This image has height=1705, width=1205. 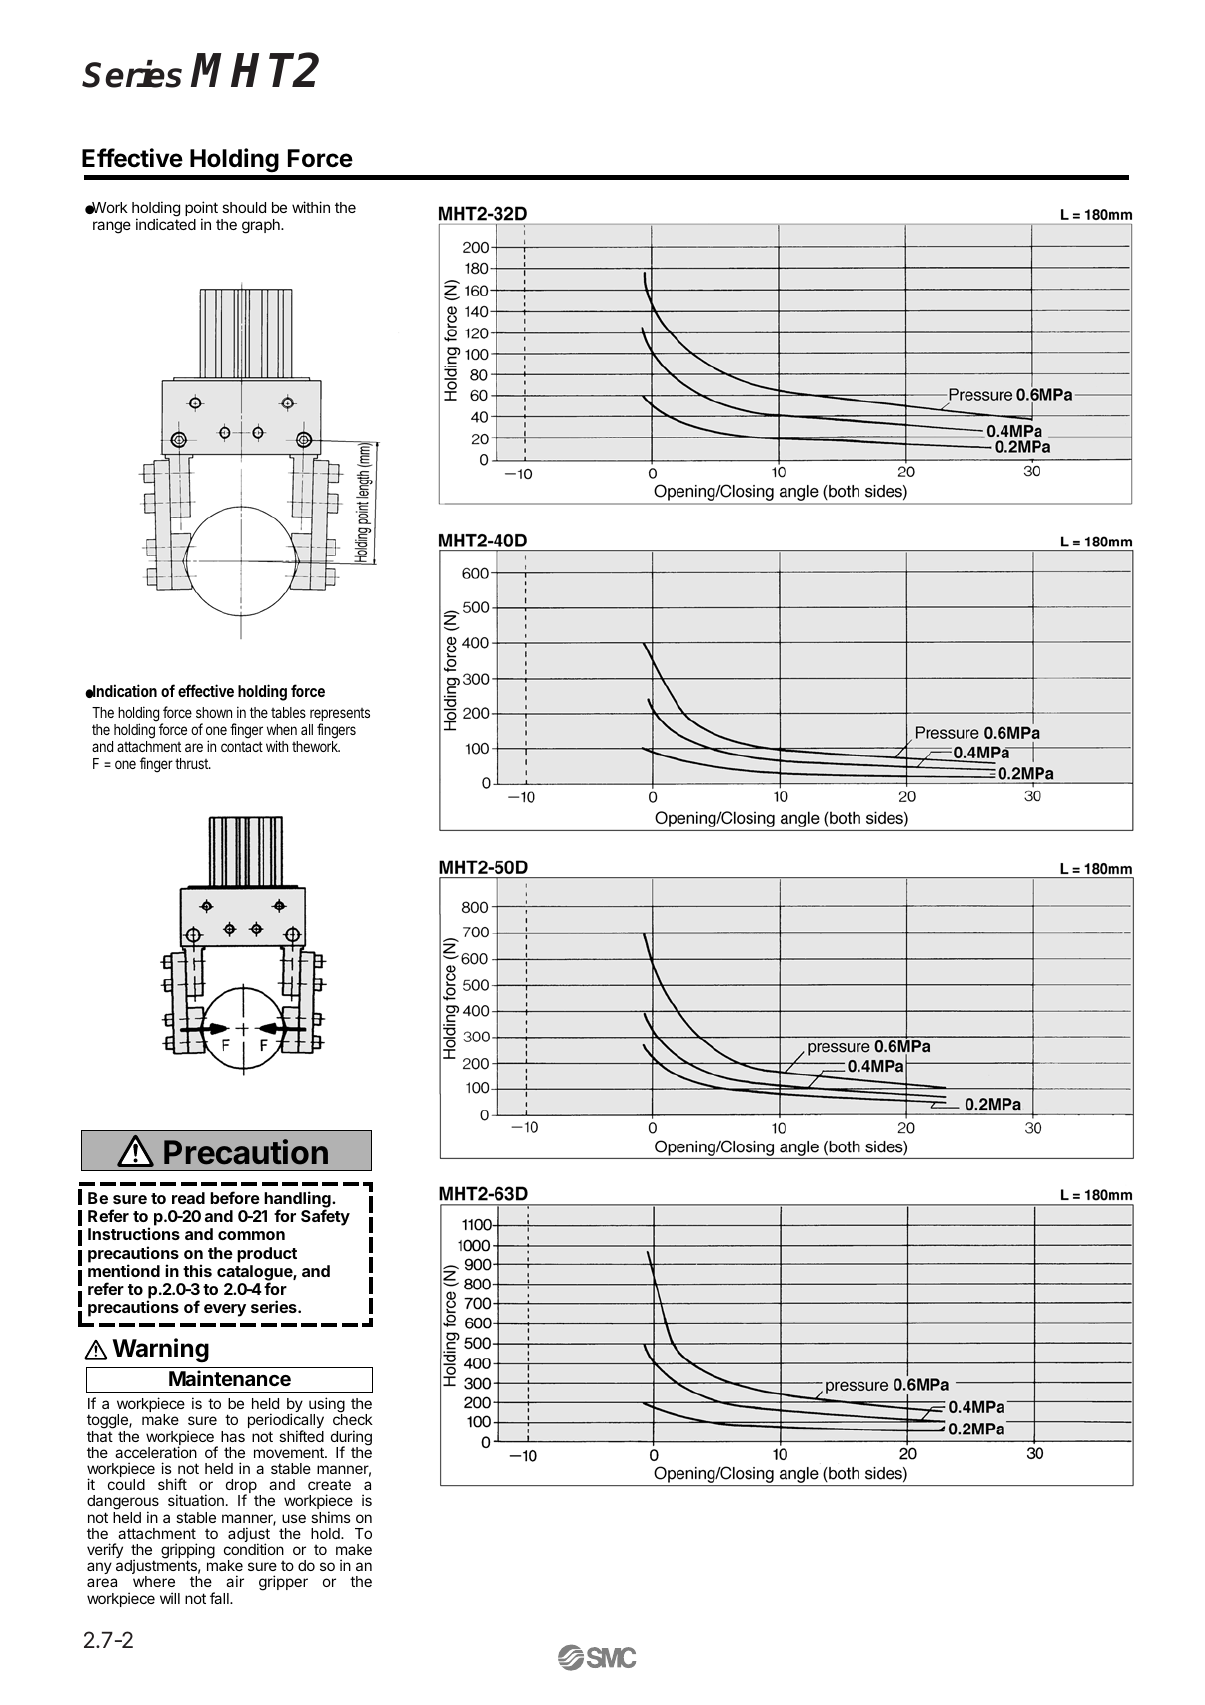 I want to click on range, so click(x=112, y=227).
